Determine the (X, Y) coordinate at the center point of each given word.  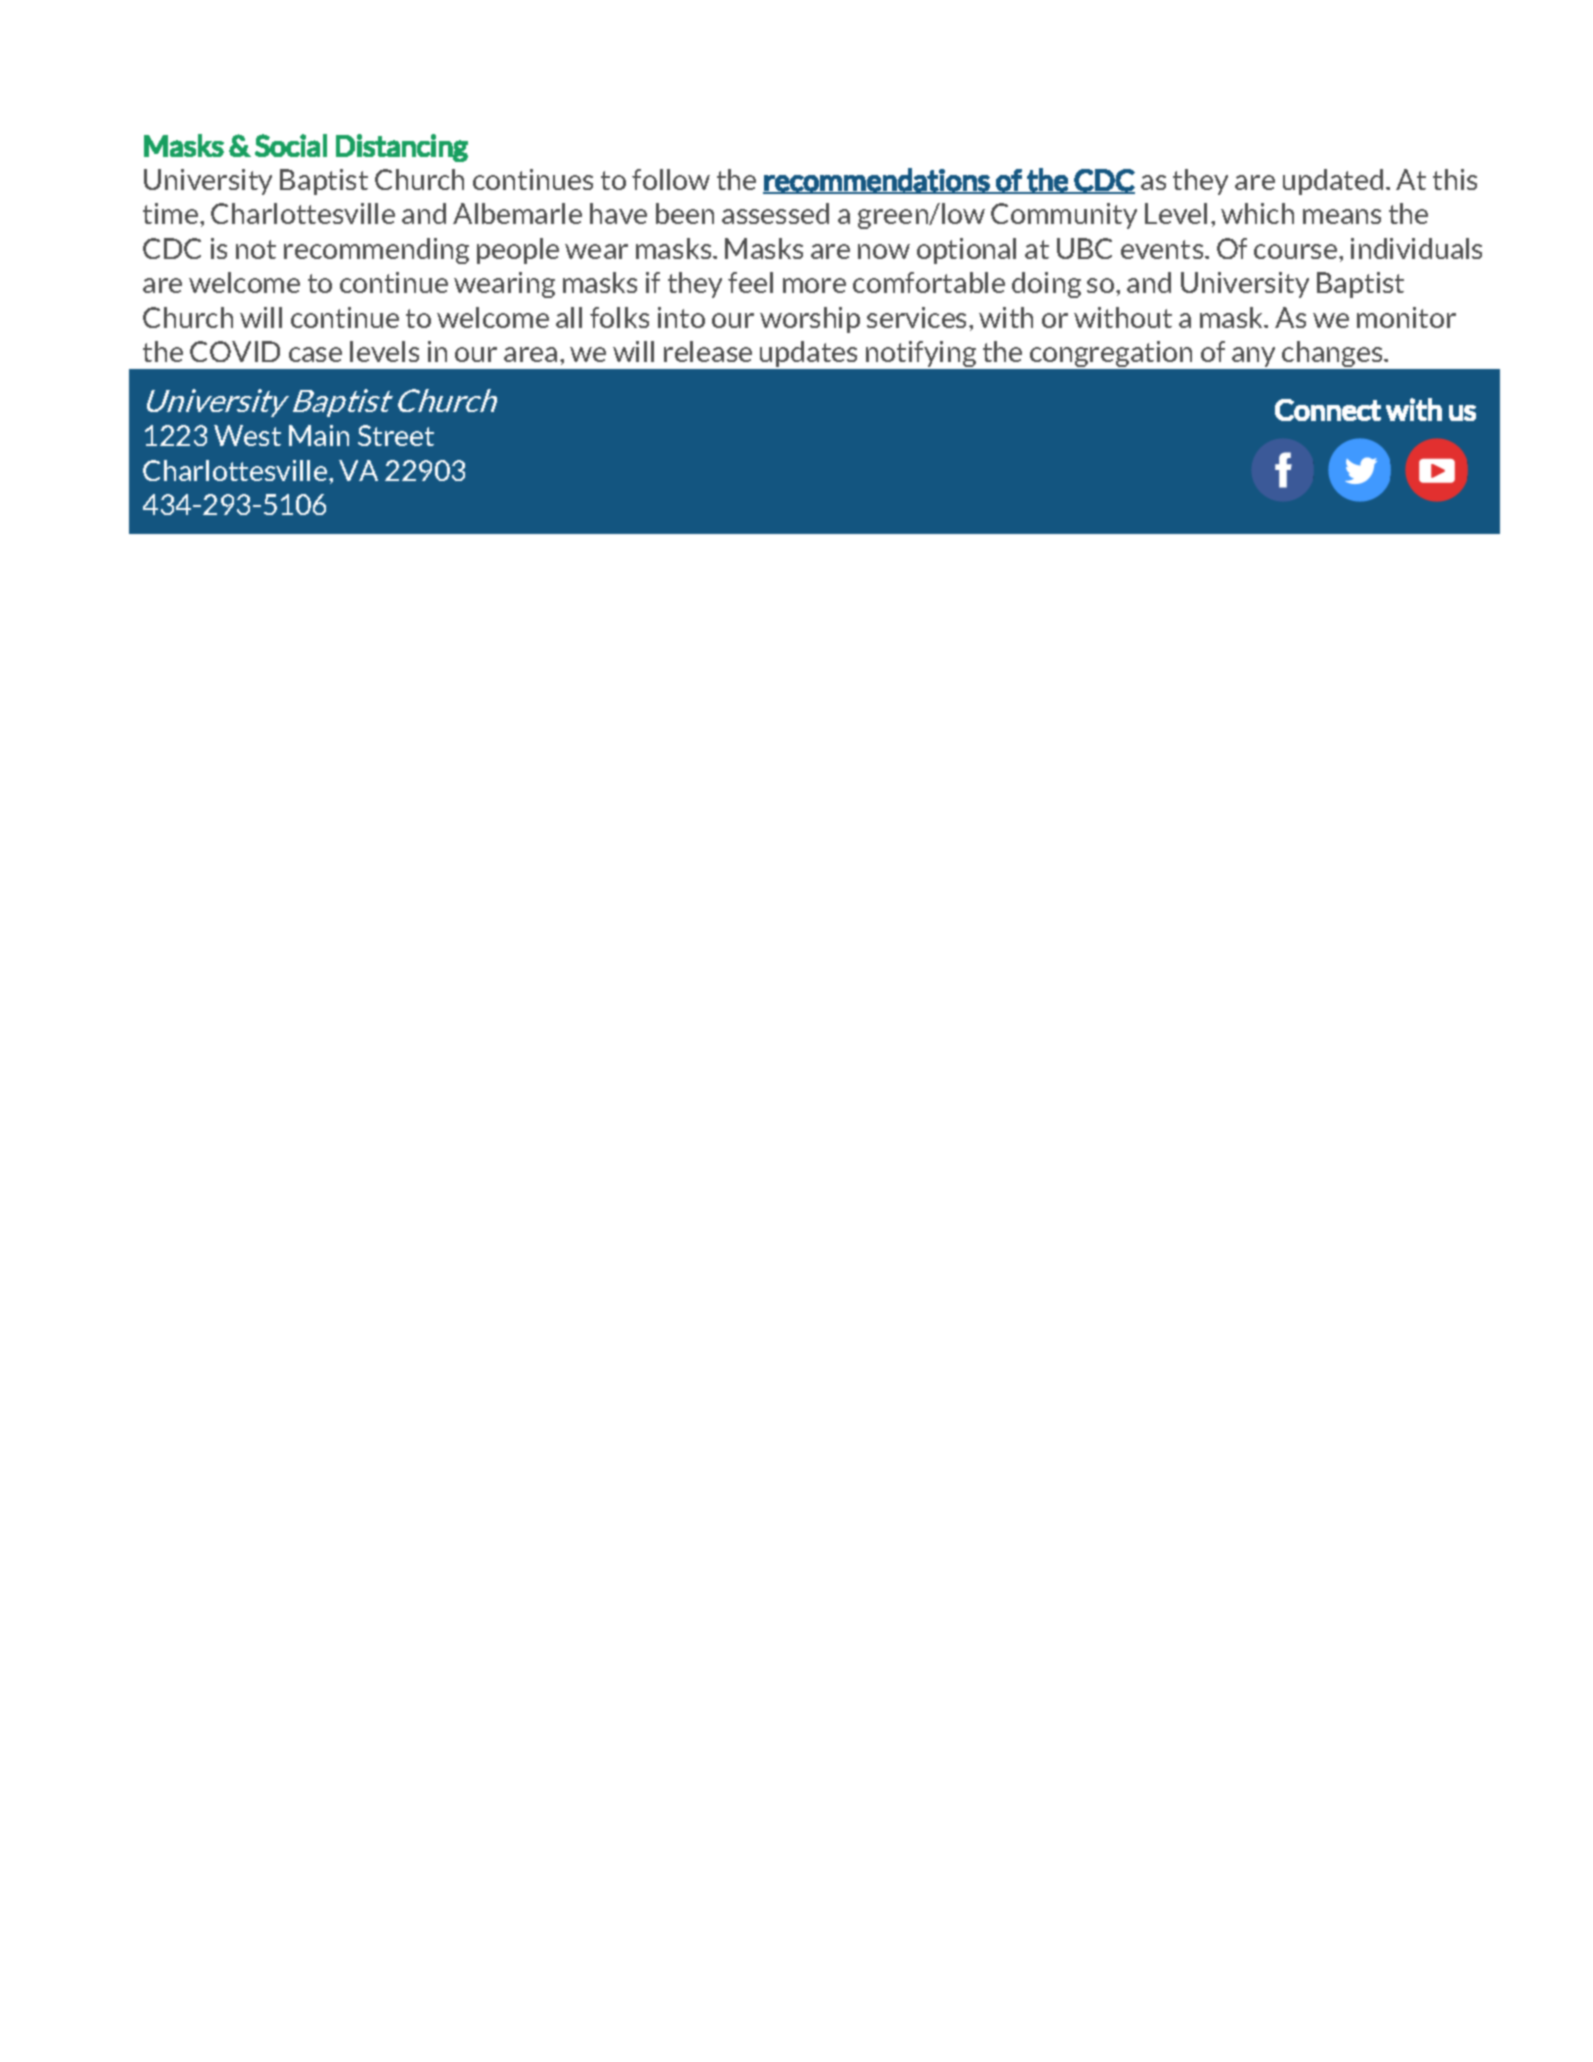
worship (810, 320)
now (884, 251)
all (569, 317)
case (315, 354)
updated (1333, 182)
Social (291, 145)
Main (319, 435)
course (1297, 251)
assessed (775, 213)
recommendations (877, 180)
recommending (376, 251)
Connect (1328, 410)
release (708, 351)
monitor (1406, 317)
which (1257, 213)
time (172, 213)
